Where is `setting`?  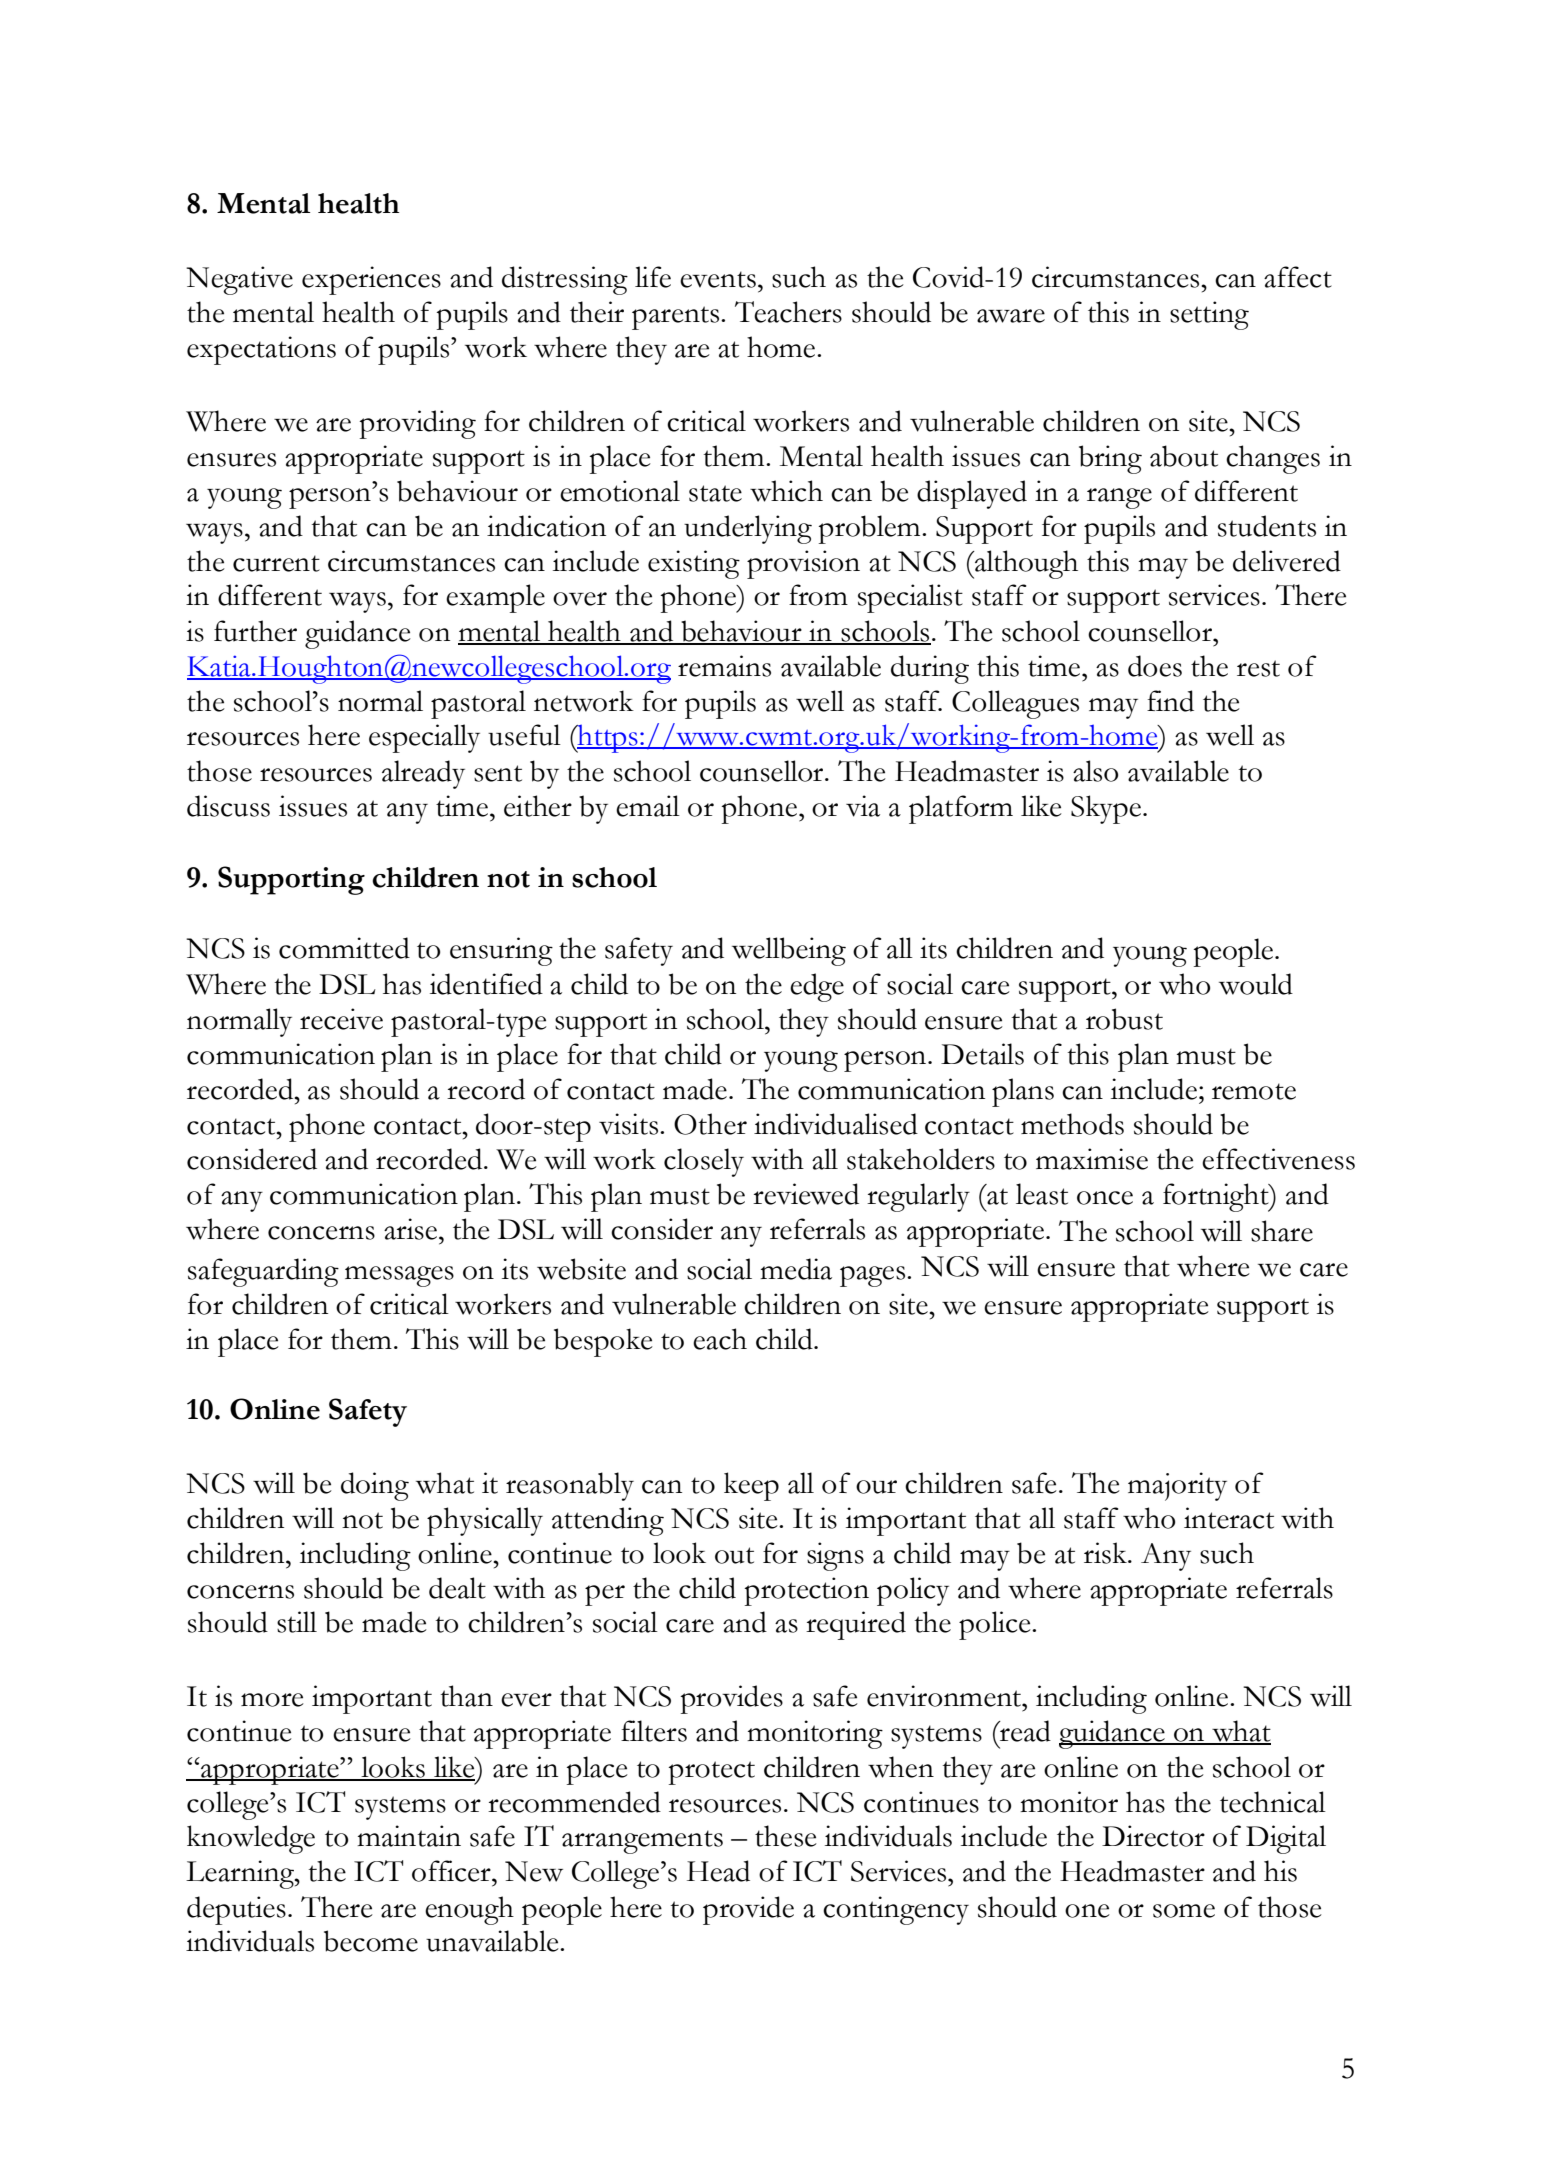 setting is located at coordinates (1209, 315).
